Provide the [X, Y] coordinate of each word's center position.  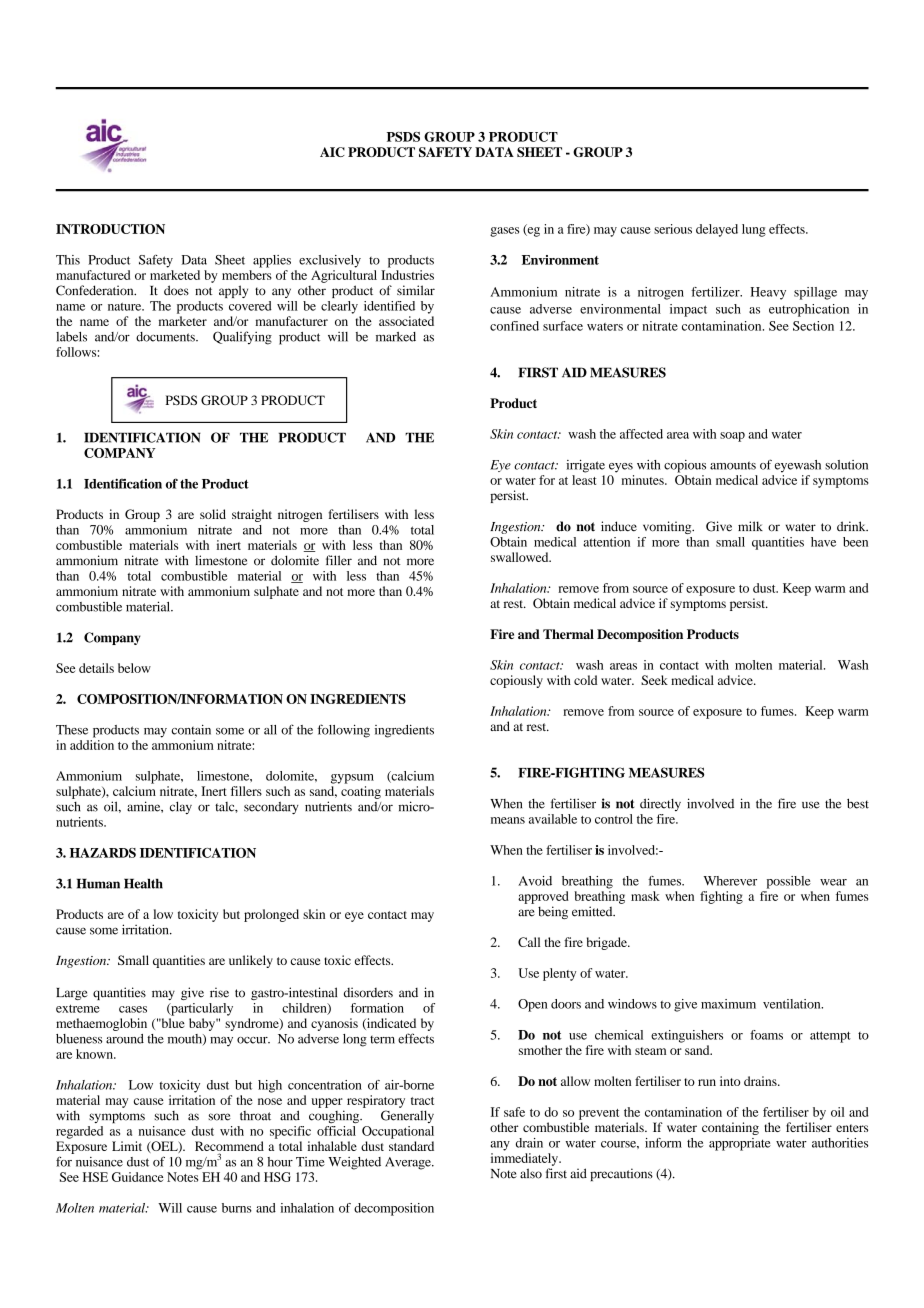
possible [789, 882]
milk [750, 526]
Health [143, 883]
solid [213, 514]
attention [606, 542]
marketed [175, 275]
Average [409, 1163]
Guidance [137, 1177]
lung [754, 230]
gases [504, 232]
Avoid [535, 881]
